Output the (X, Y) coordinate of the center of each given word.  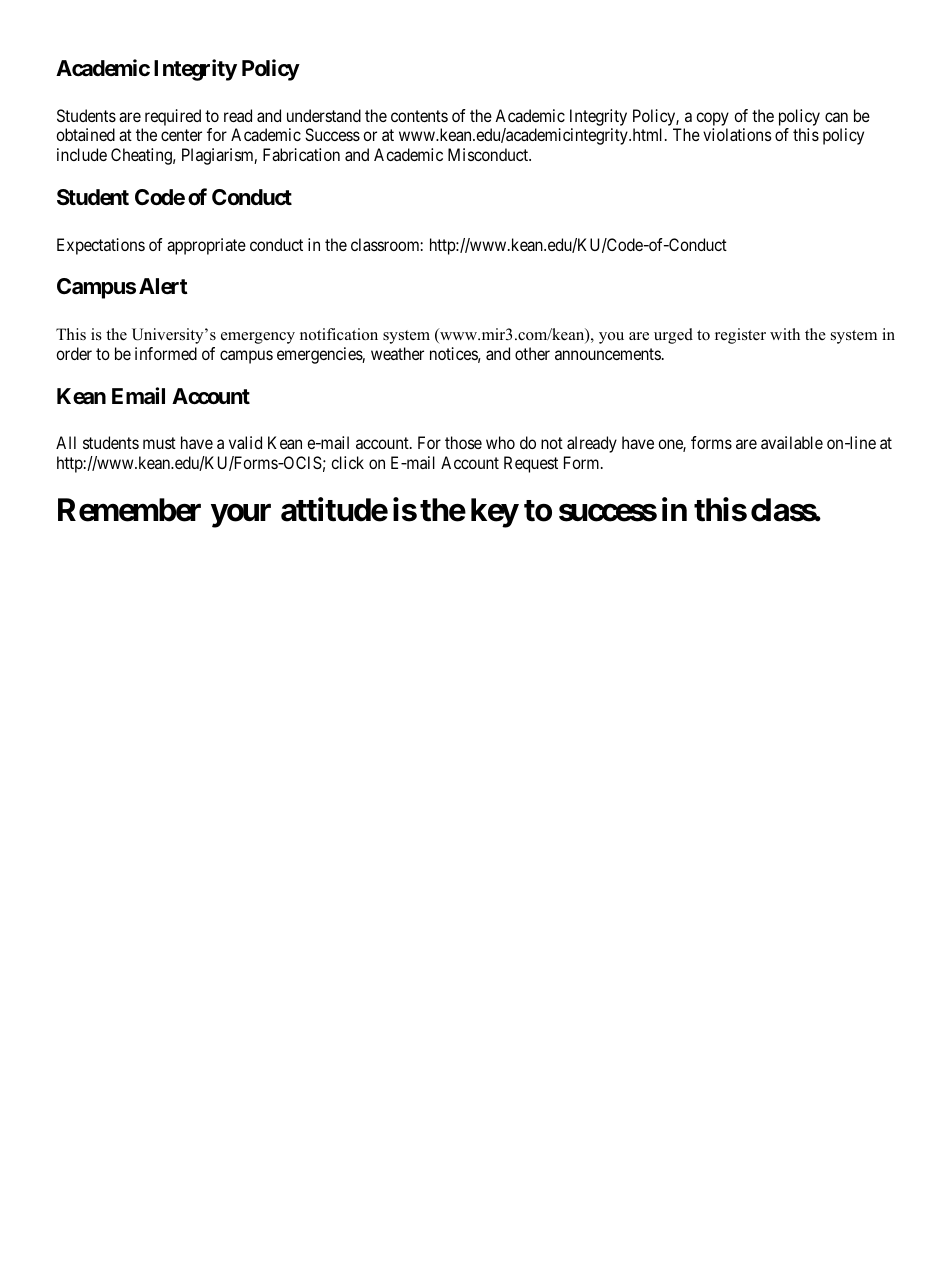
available (792, 442)
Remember (129, 510)
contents (419, 116)
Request (531, 464)
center (181, 135)
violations (737, 134)
